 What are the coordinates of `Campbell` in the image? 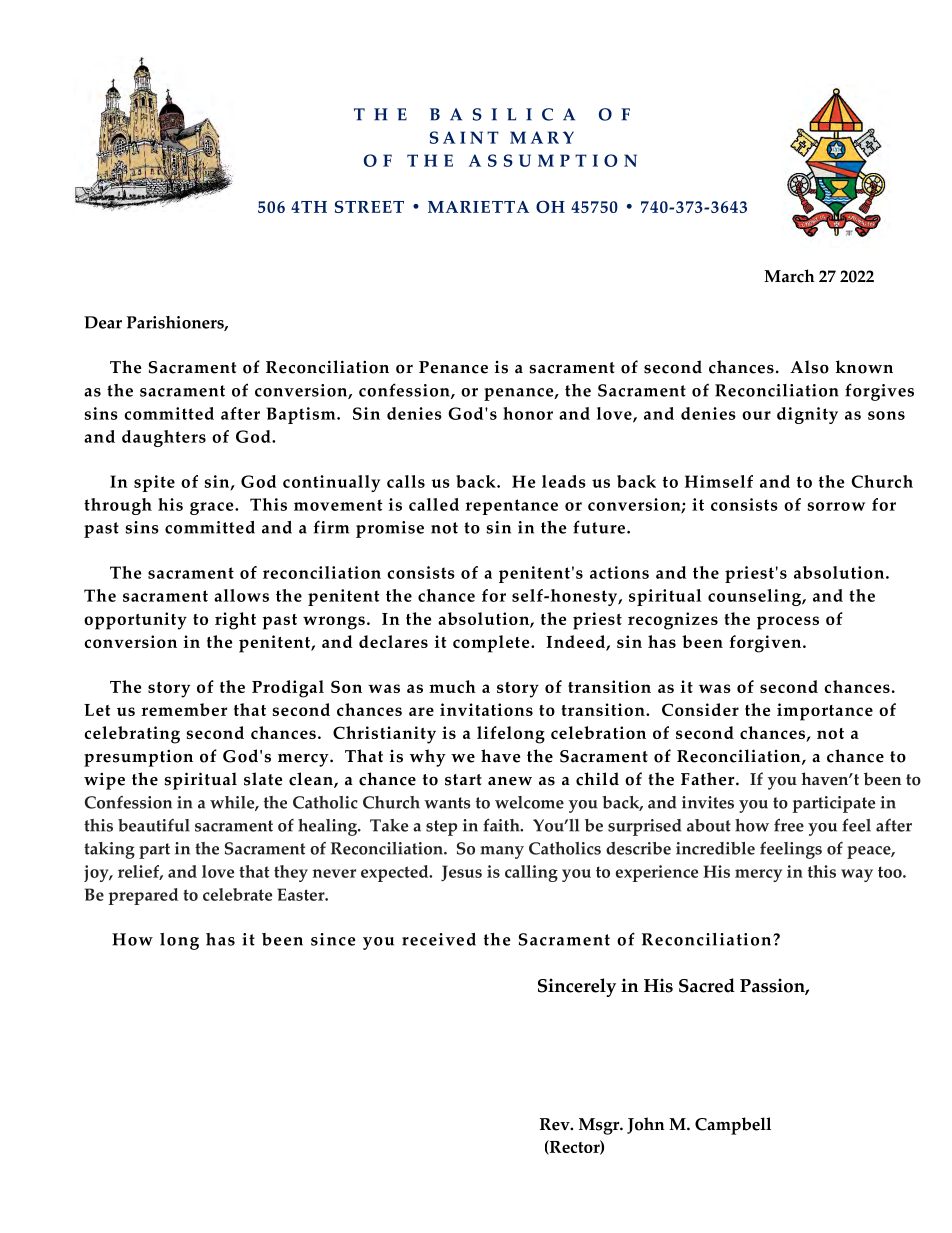 It's located at (733, 1126).
